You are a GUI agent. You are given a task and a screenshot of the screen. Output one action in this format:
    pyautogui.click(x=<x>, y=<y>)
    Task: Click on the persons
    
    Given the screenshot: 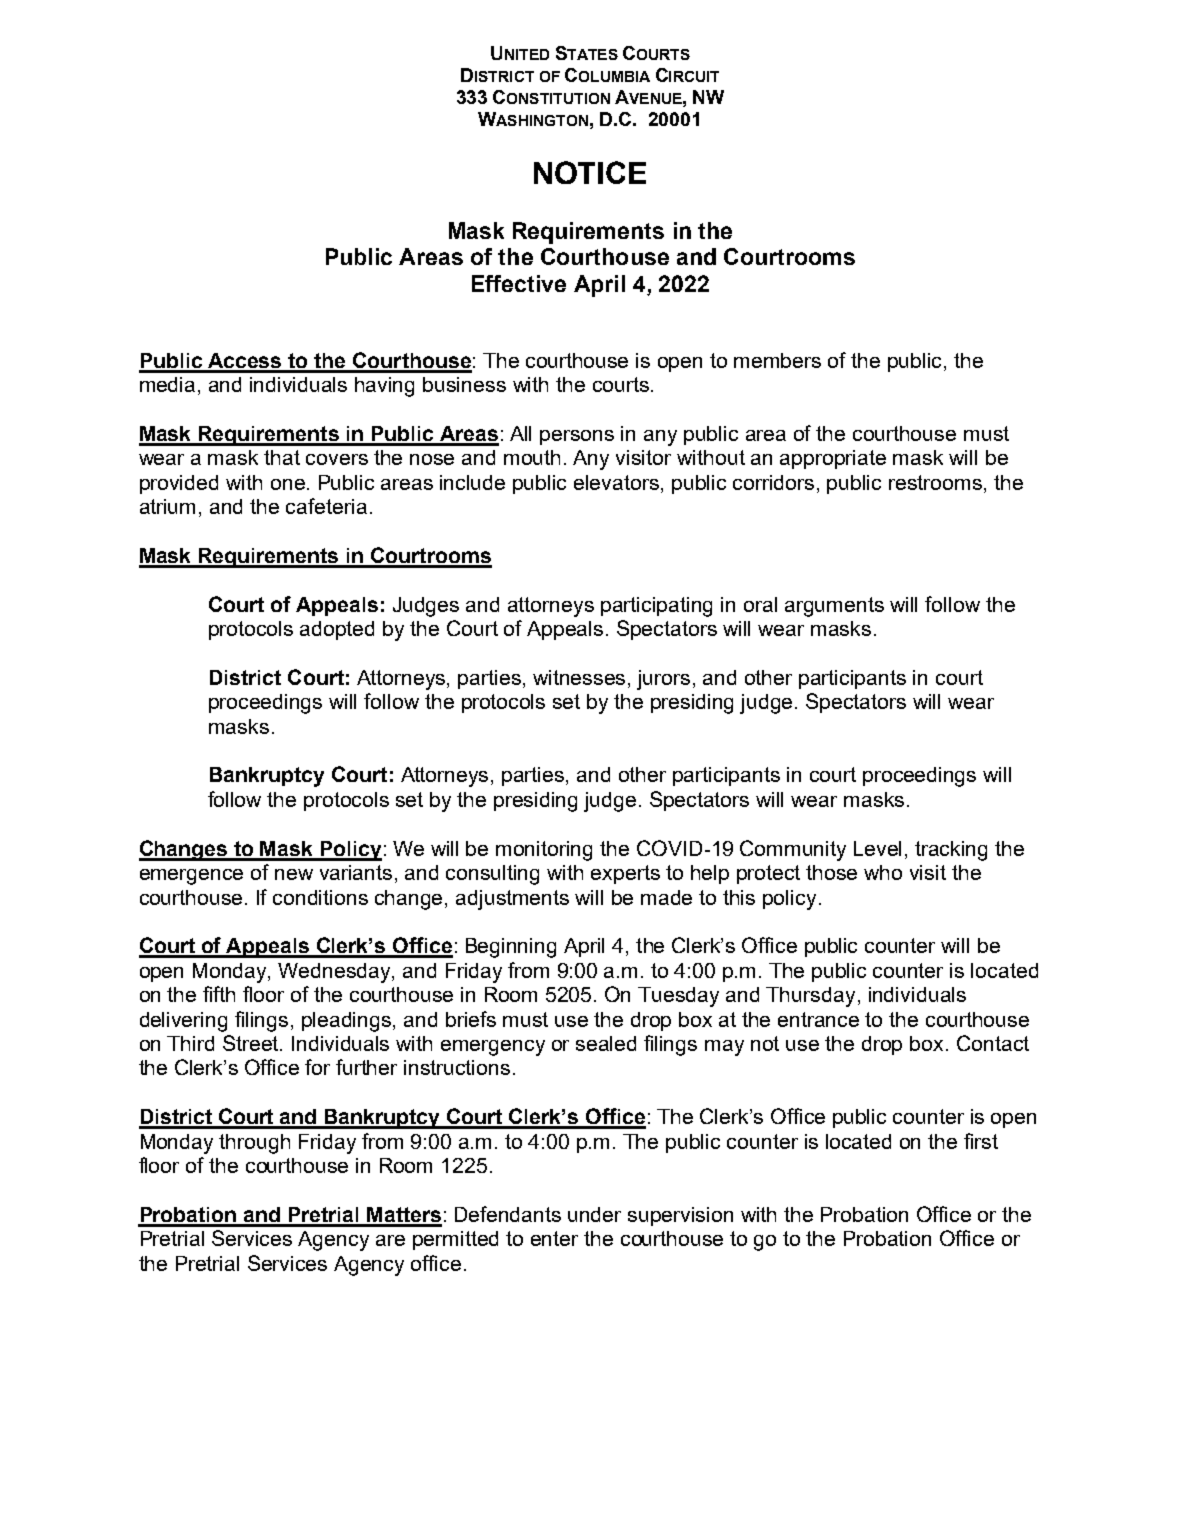 What is the action you would take?
    pyautogui.click(x=577, y=437)
